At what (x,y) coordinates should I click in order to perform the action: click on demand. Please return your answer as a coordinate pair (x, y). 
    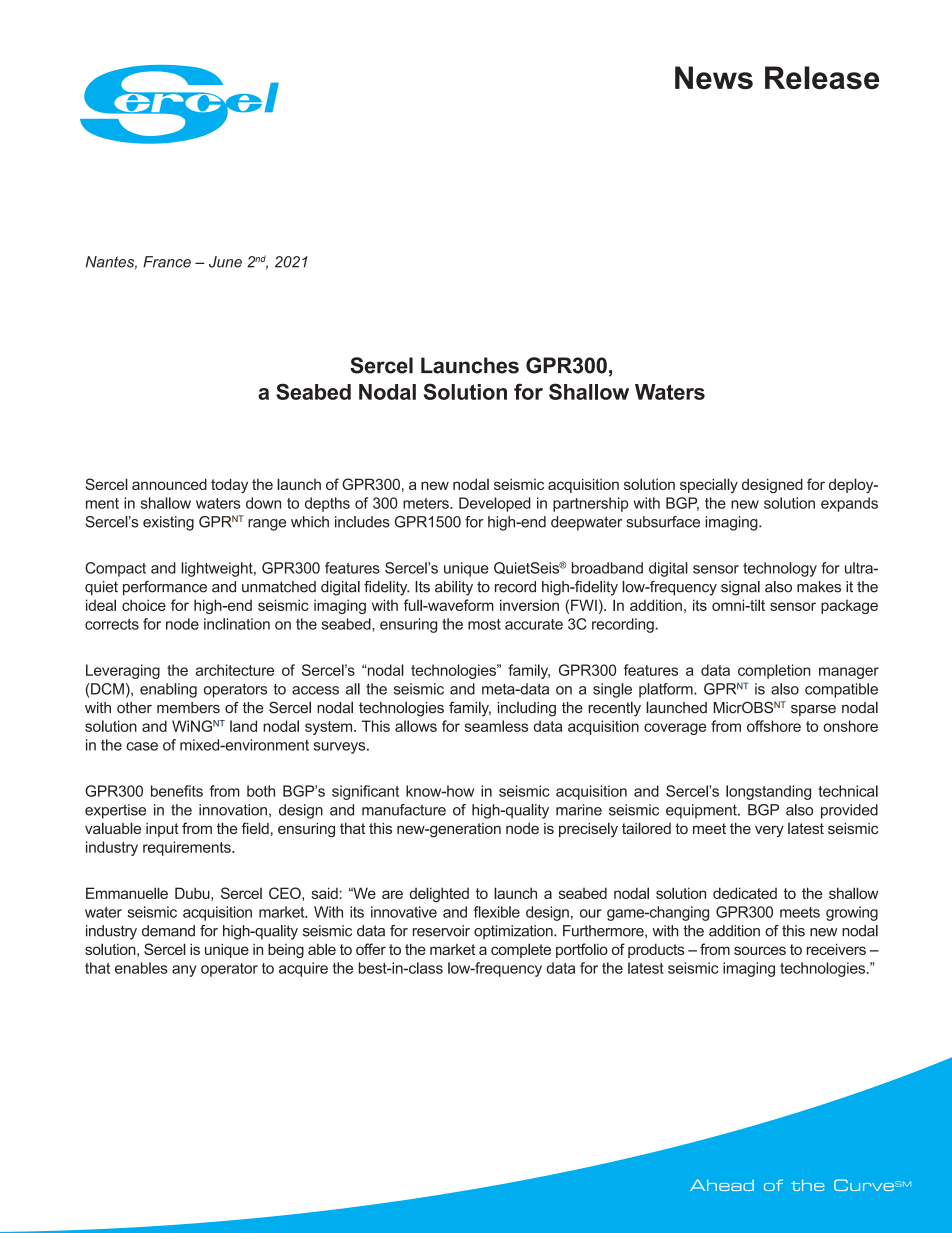
    Looking at the image, I should click on (168, 931).
